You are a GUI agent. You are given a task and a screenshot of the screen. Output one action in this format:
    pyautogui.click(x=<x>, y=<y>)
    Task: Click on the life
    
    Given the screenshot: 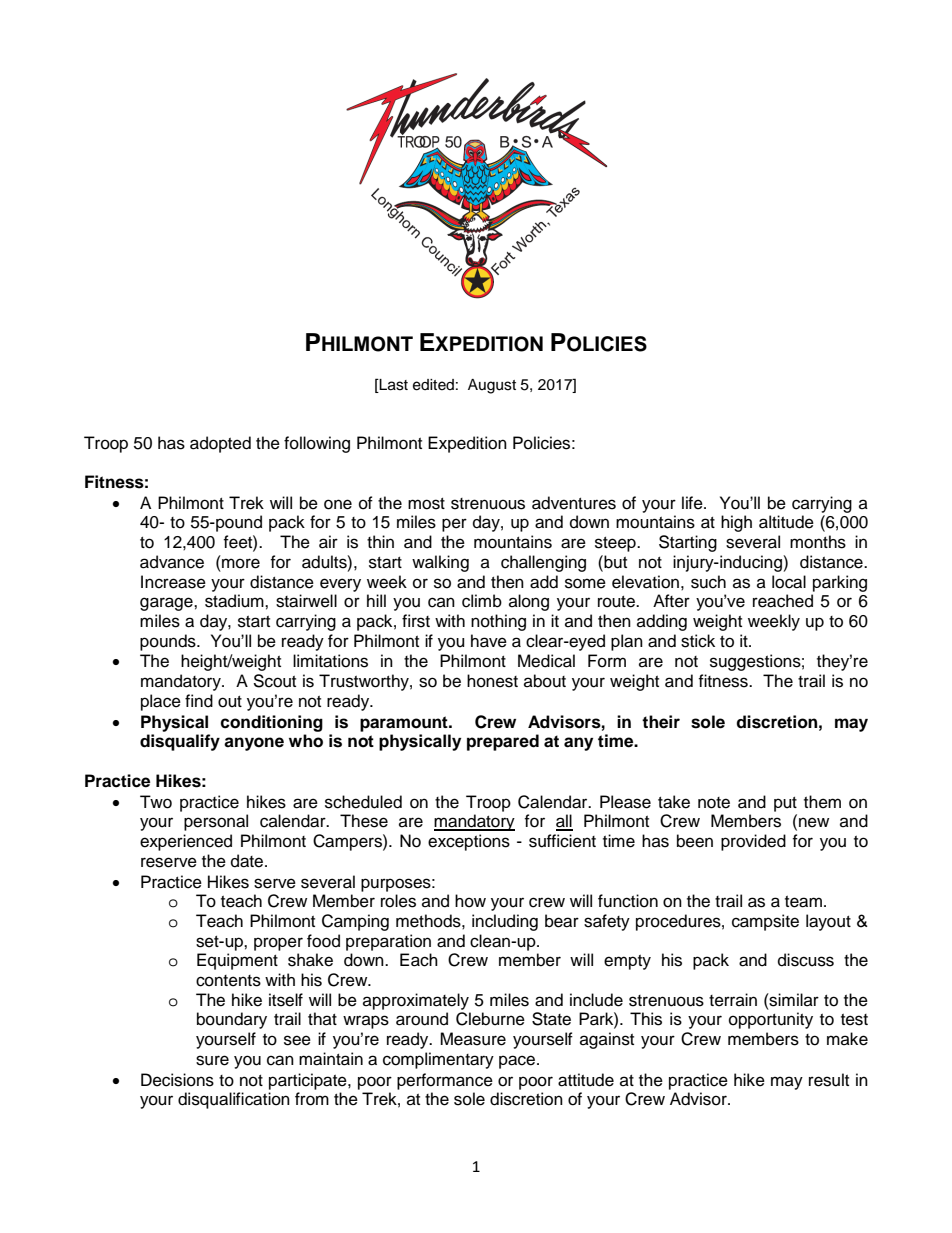 What is the action you would take?
    pyautogui.click(x=693, y=503)
